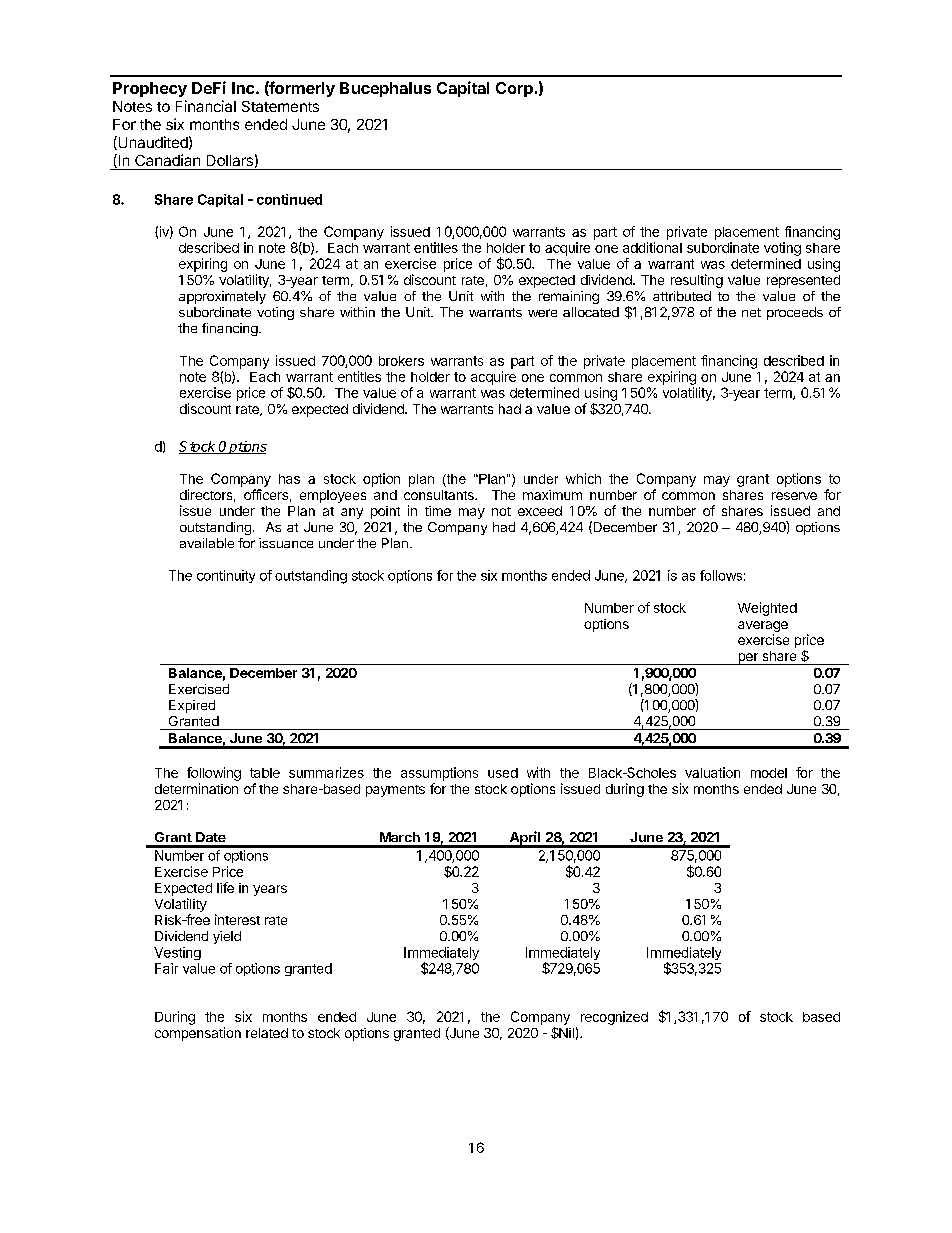 Image resolution: width=952 pixels, height=1233 pixels. I want to click on Financial, so click(206, 106).
